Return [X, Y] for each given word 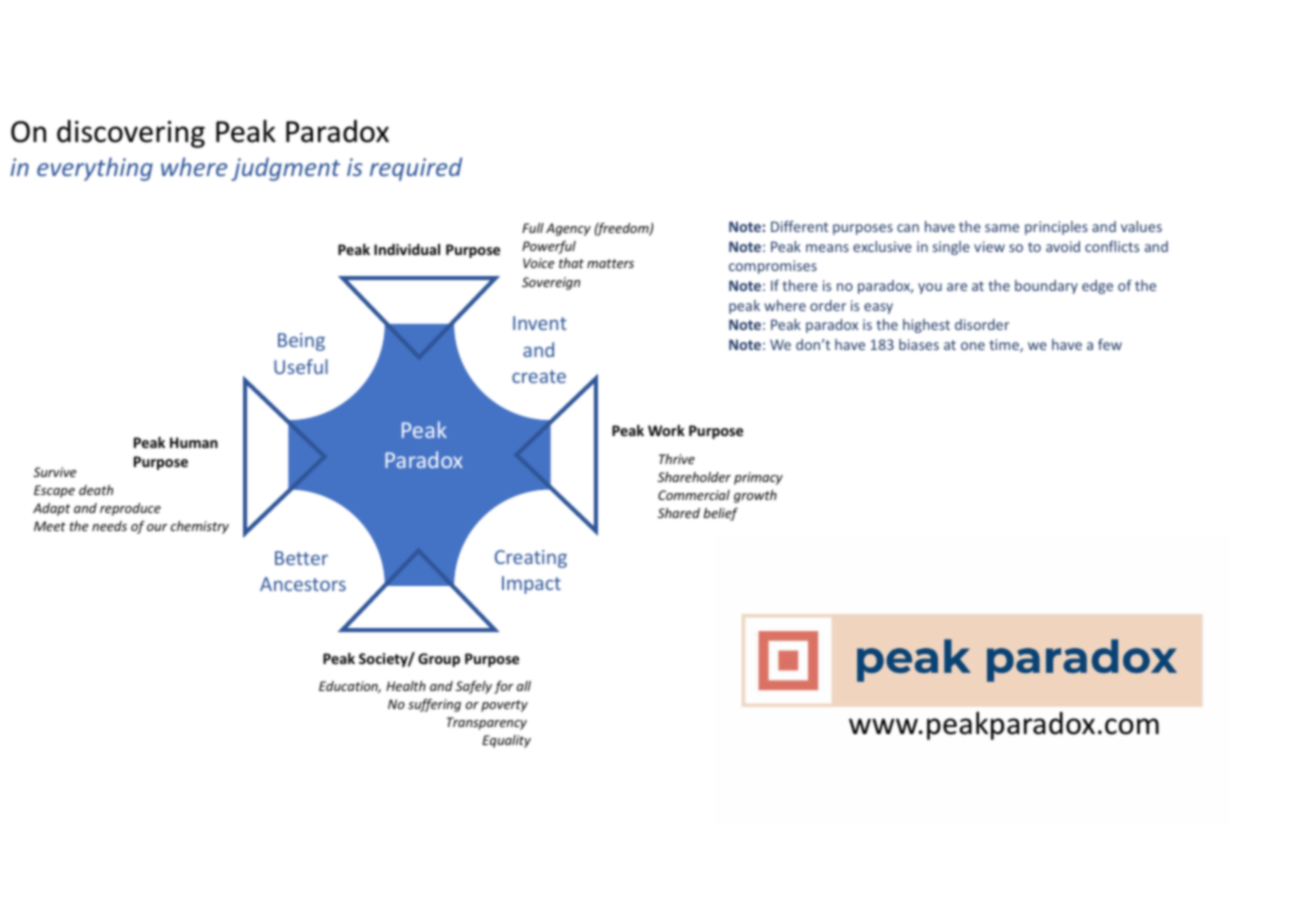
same [1002, 228]
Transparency [487, 723]
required [416, 169]
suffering [434, 705]
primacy [758, 478]
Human [194, 442]
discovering [131, 134]
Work [666, 430]
